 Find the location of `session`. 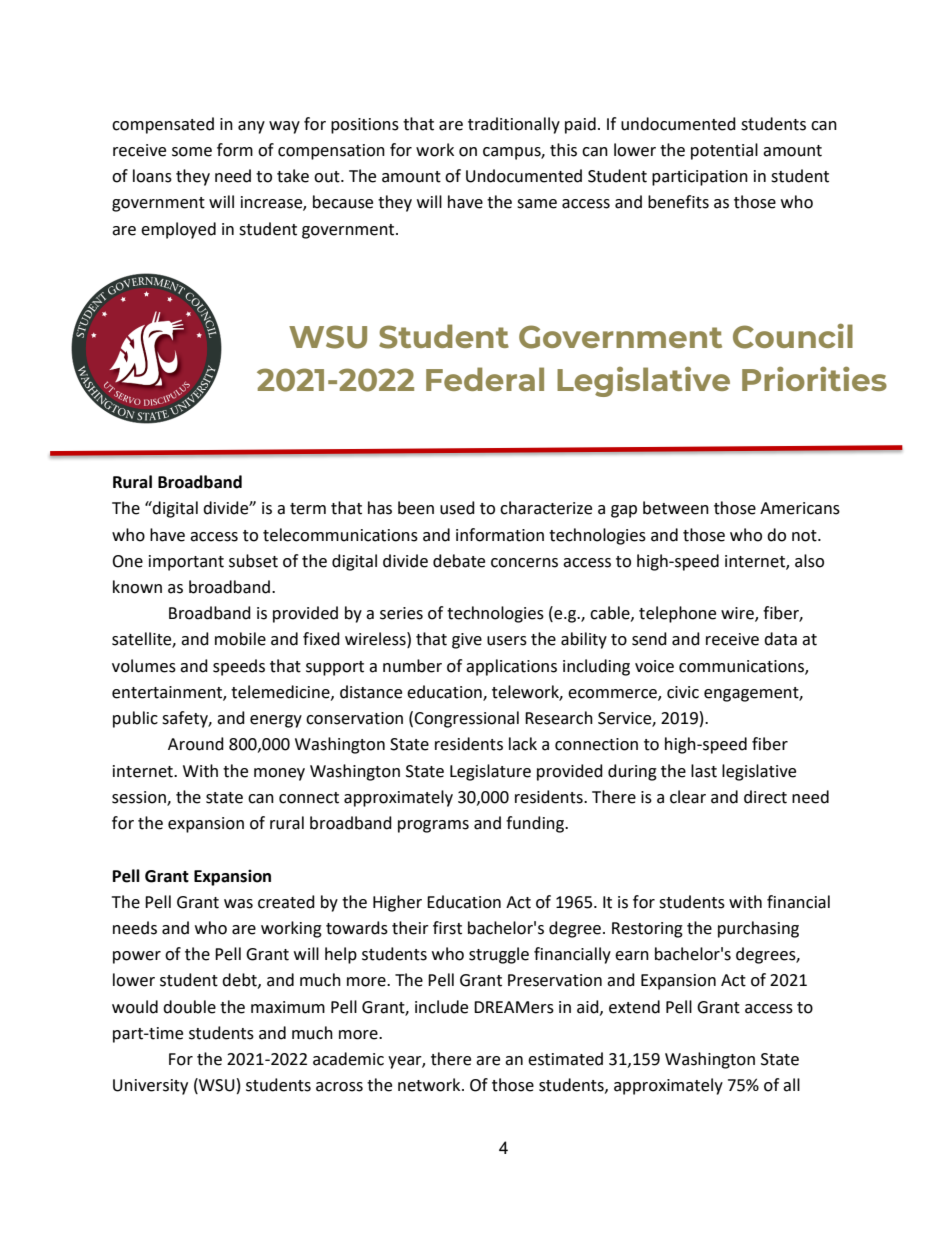

session is located at coordinates (140, 798).
